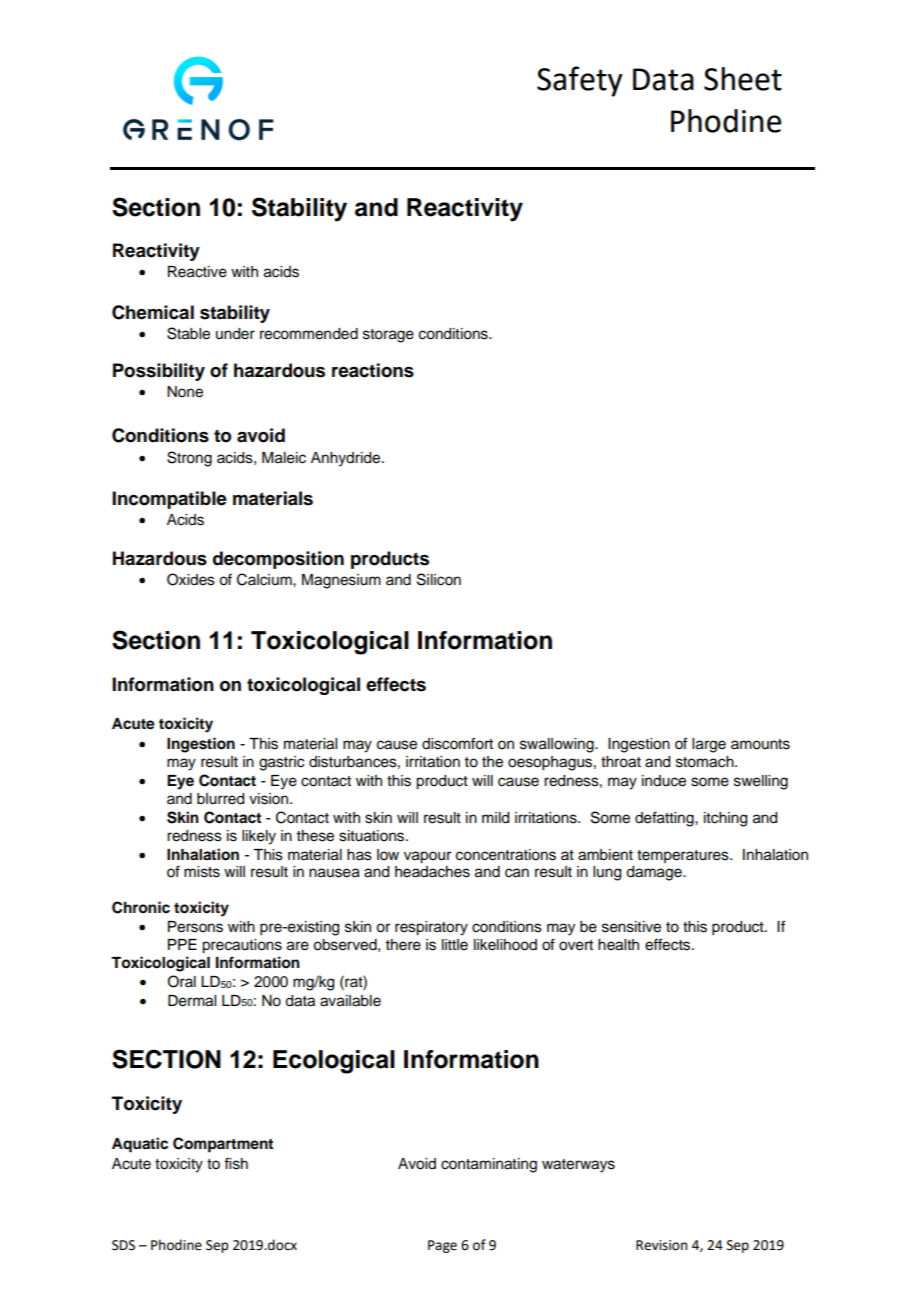  What do you see at coordinates (709, 745) in the document?
I see `large` at bounding box center [709, 745].
